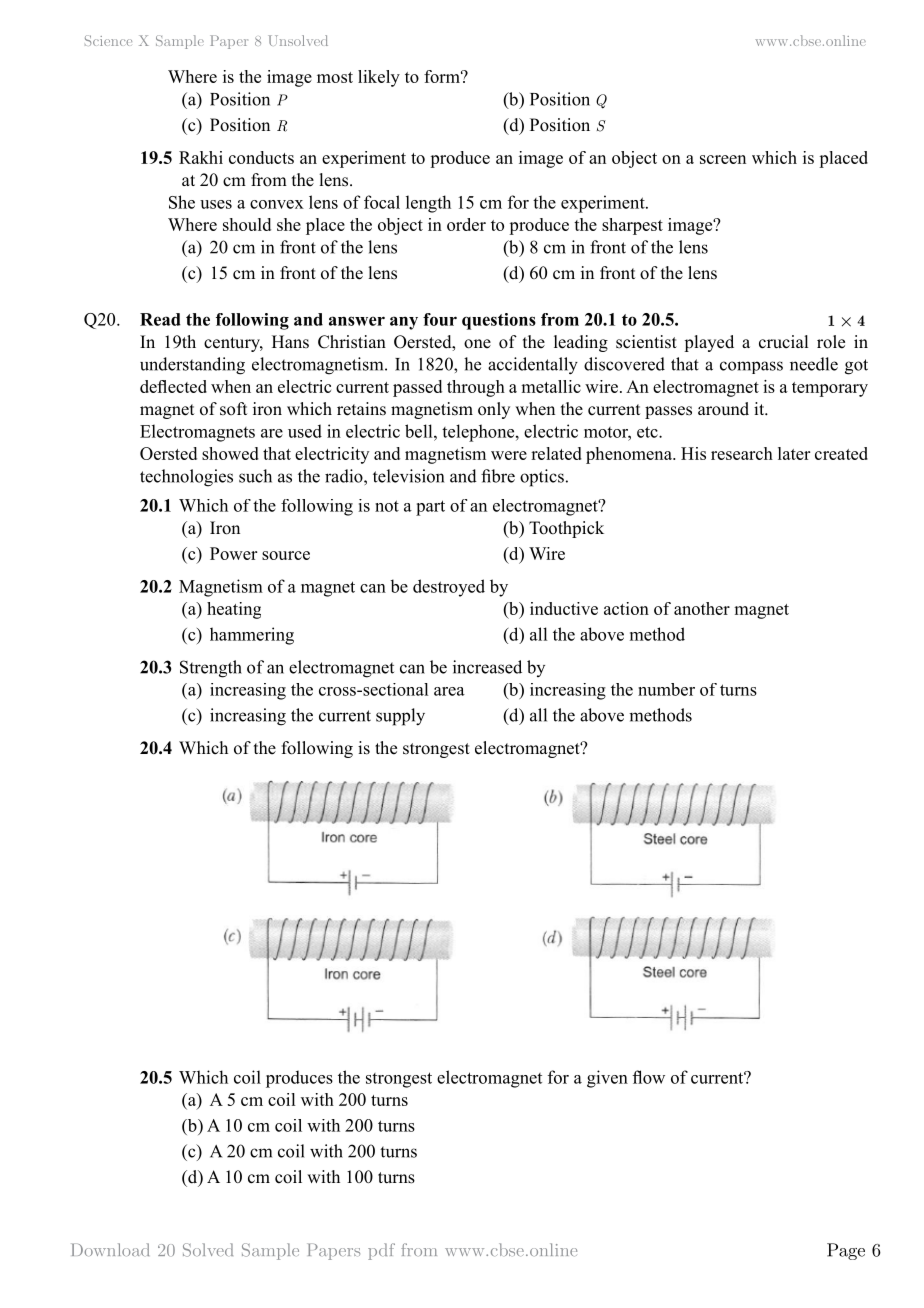 Image resolution: width=924 pixels, height=1308 pixels. Describe the element at coordinates (108, 40) in the screenshot. I see `Science` at that location.
